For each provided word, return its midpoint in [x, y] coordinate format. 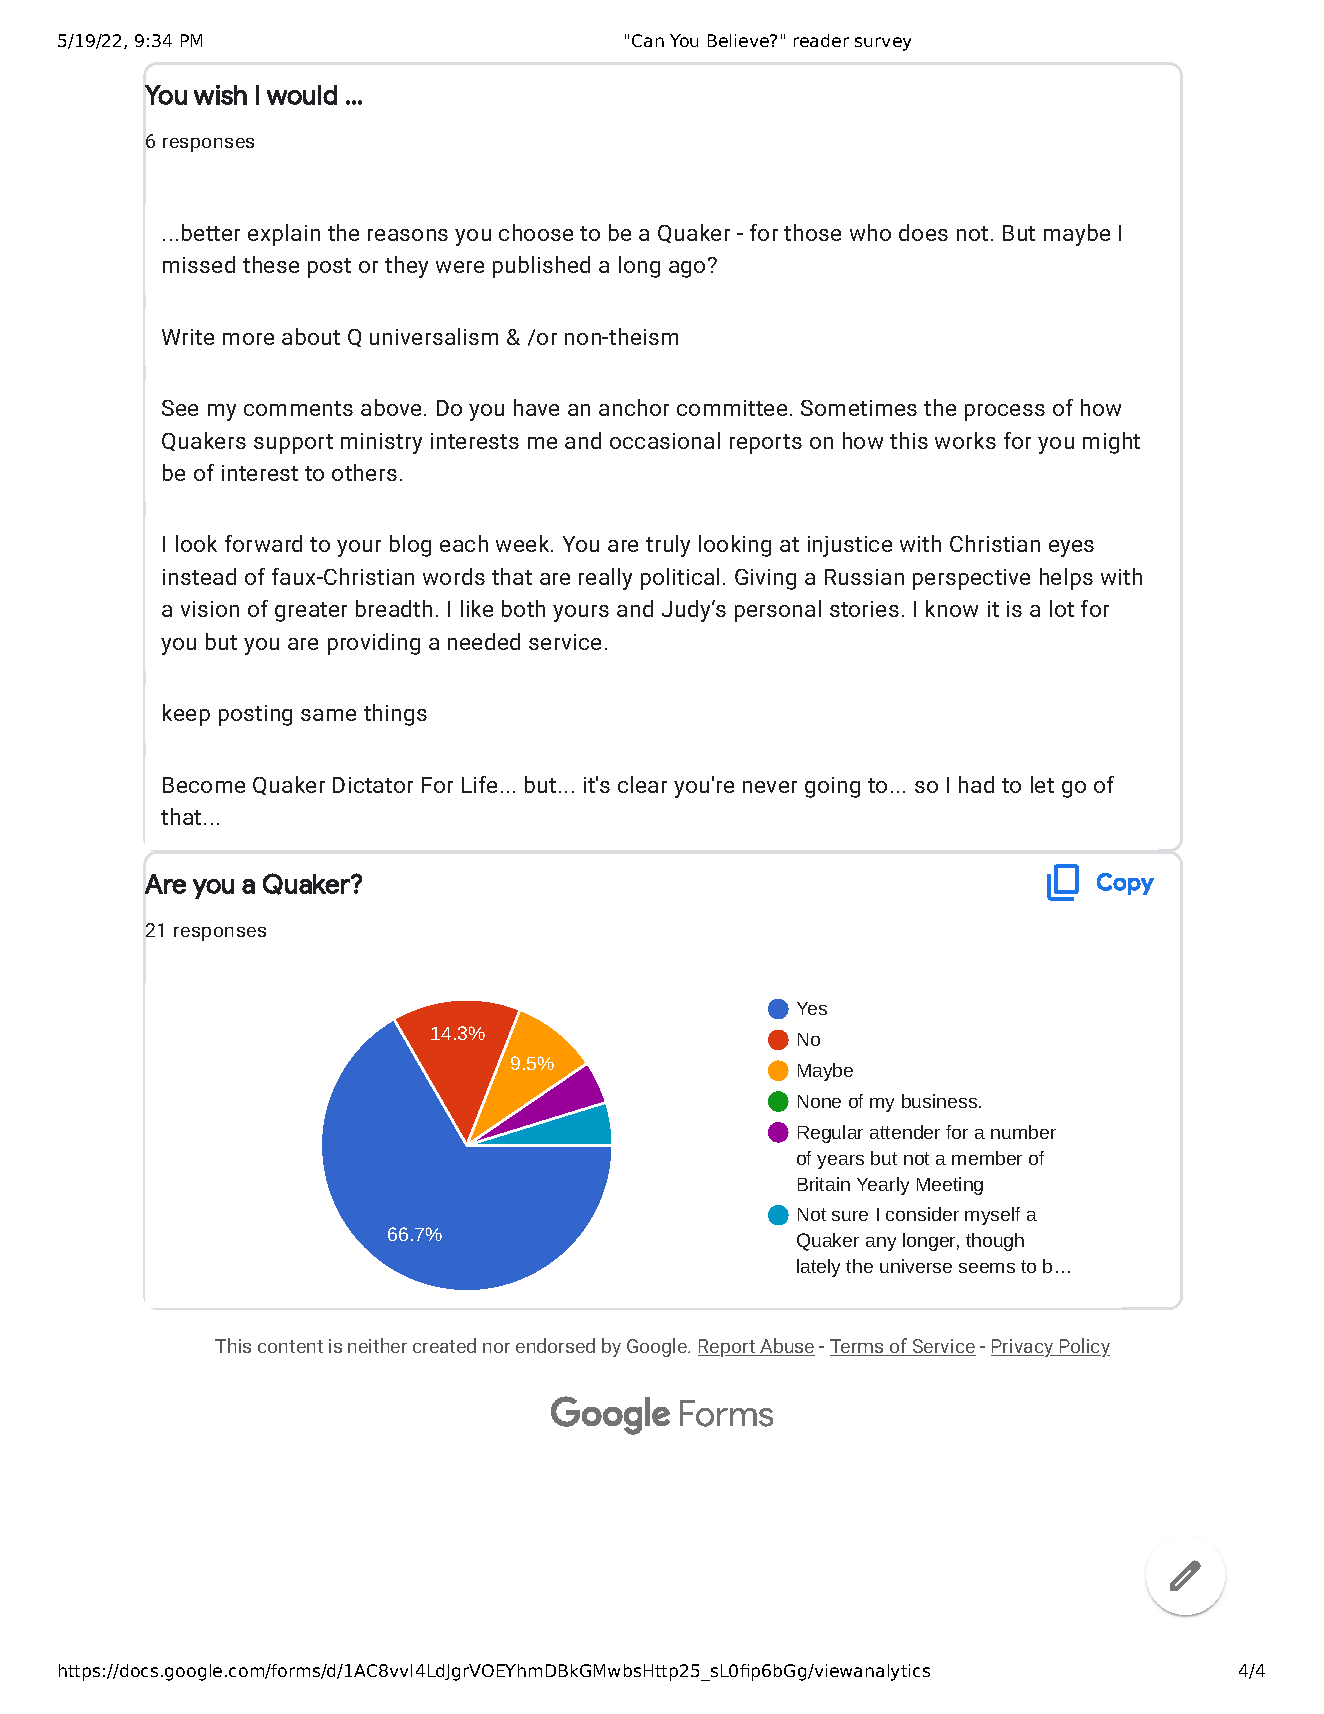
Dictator [373, 785]
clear [642, 784]
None [819, 1101]
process [1005, 412]
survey [883, 44]
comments [298, 408]
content [290, 1346]
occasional [665, 440]
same [328, 715]
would [302, 95]
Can [648, 40]
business [941, 1101]
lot [1062, 608]
